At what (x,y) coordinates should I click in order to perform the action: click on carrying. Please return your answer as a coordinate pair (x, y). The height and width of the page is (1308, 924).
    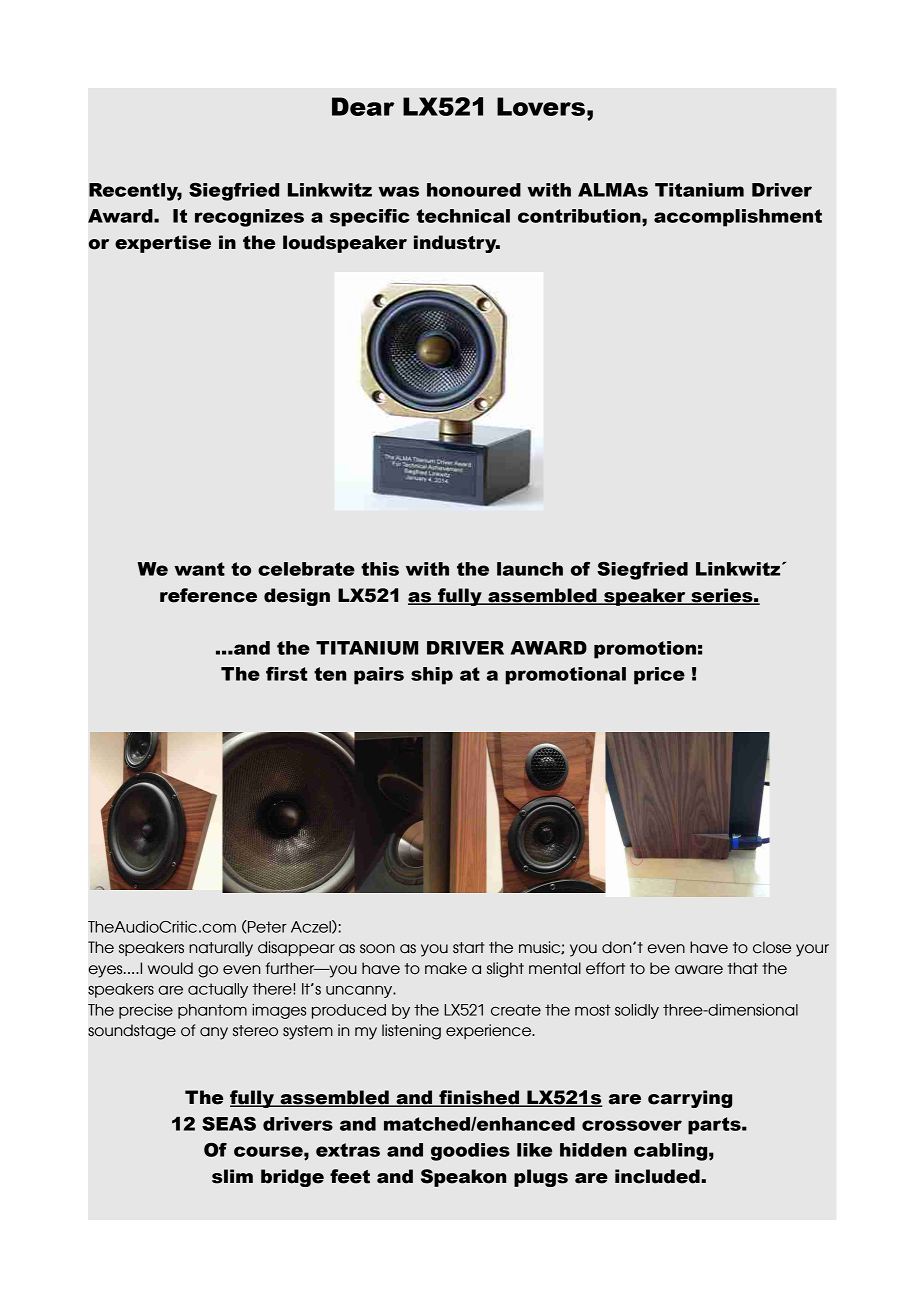
    Looking at the image, I should click on (690, 1099).
